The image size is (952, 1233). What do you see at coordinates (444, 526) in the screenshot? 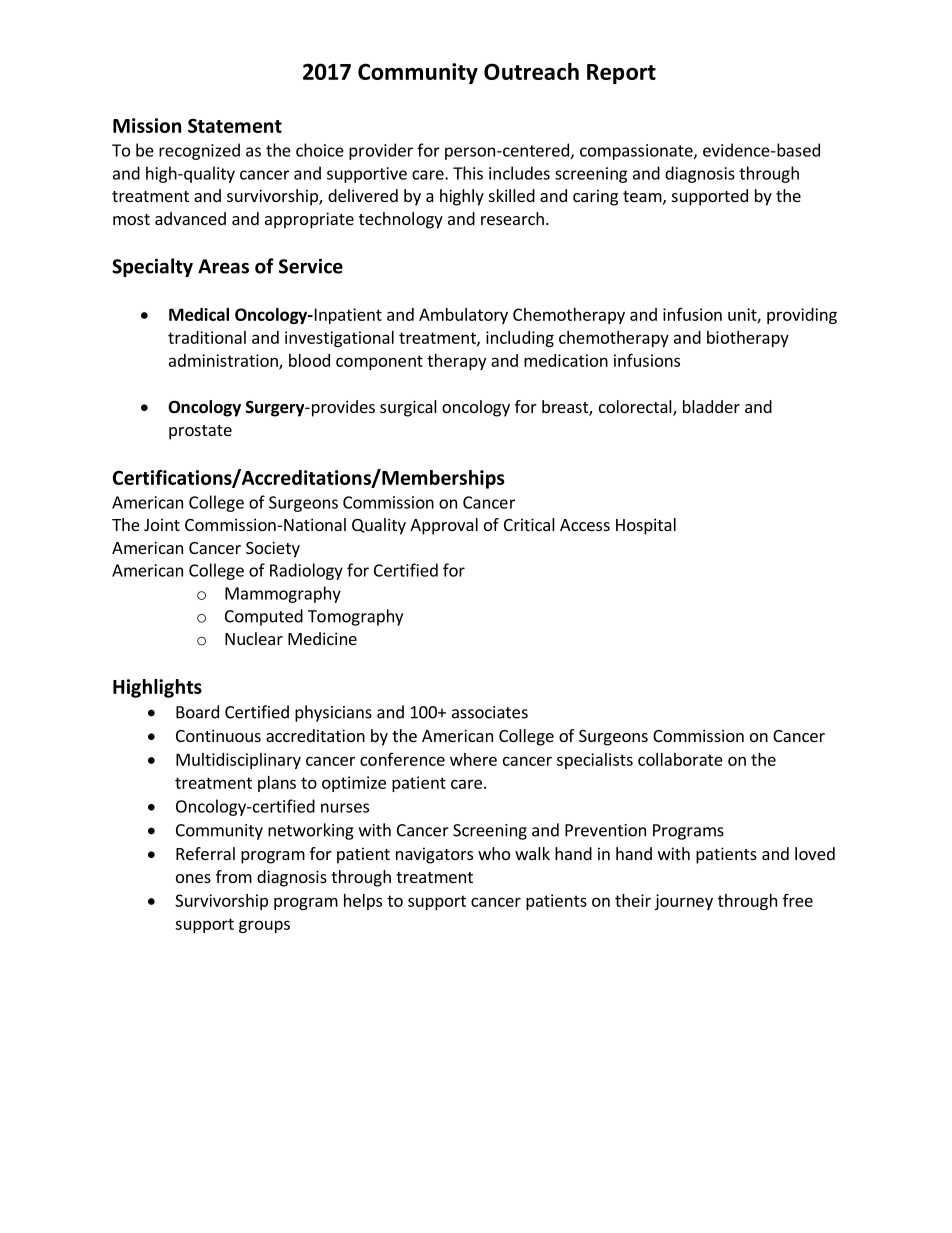
I see `Approval` at bounding box center [444, 526].
